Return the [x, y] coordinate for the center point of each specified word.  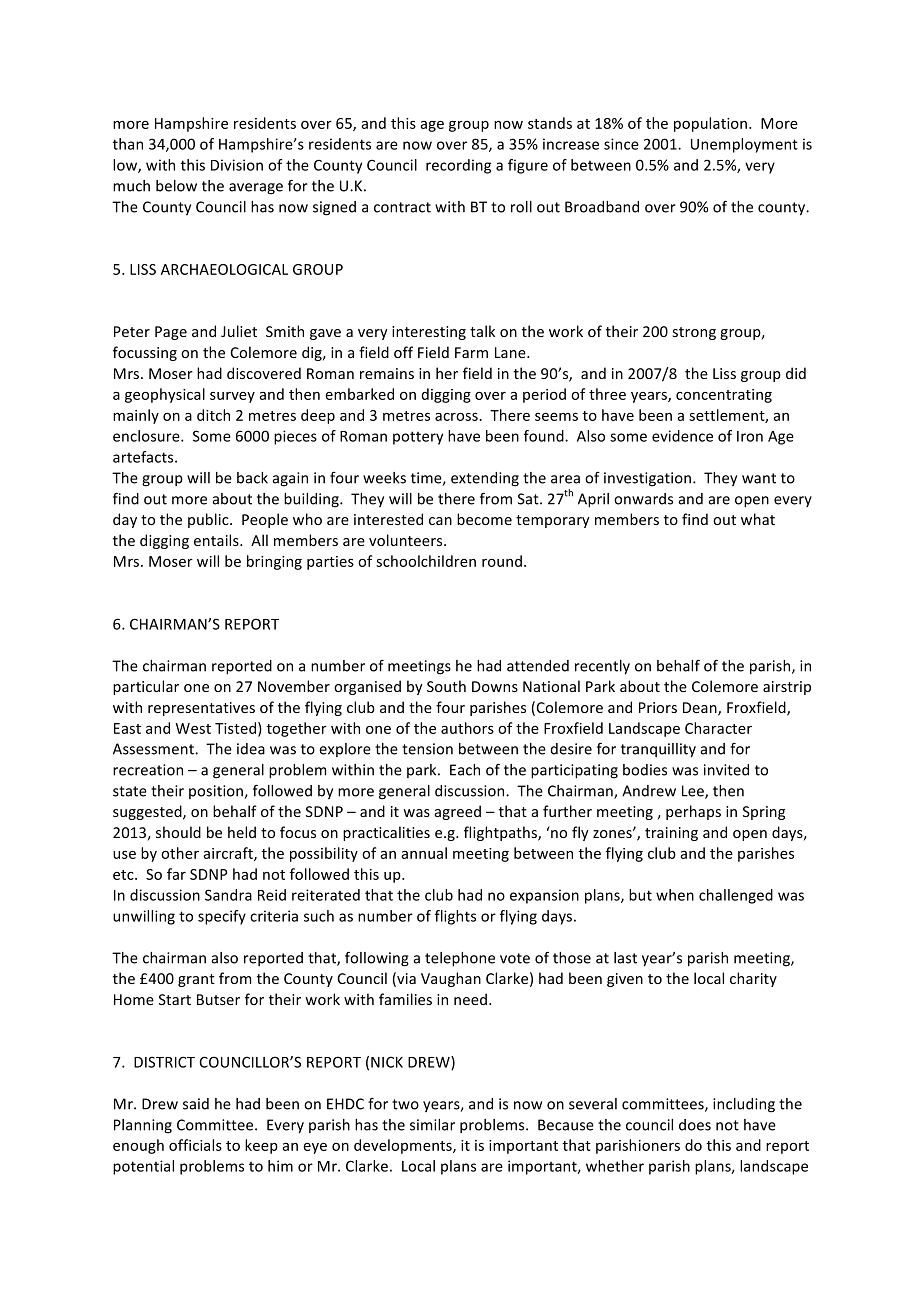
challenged [736, 896]
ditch [213, 415]
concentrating [724, 396]
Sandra [228, 895]
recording [458, 166]
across [457, 417]
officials [195, 1145]
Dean [701, 709]
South [446, 686]
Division [237, 165]
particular [146, 687]
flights [455, 917]
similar [432, 1125]
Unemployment [744, 145]
